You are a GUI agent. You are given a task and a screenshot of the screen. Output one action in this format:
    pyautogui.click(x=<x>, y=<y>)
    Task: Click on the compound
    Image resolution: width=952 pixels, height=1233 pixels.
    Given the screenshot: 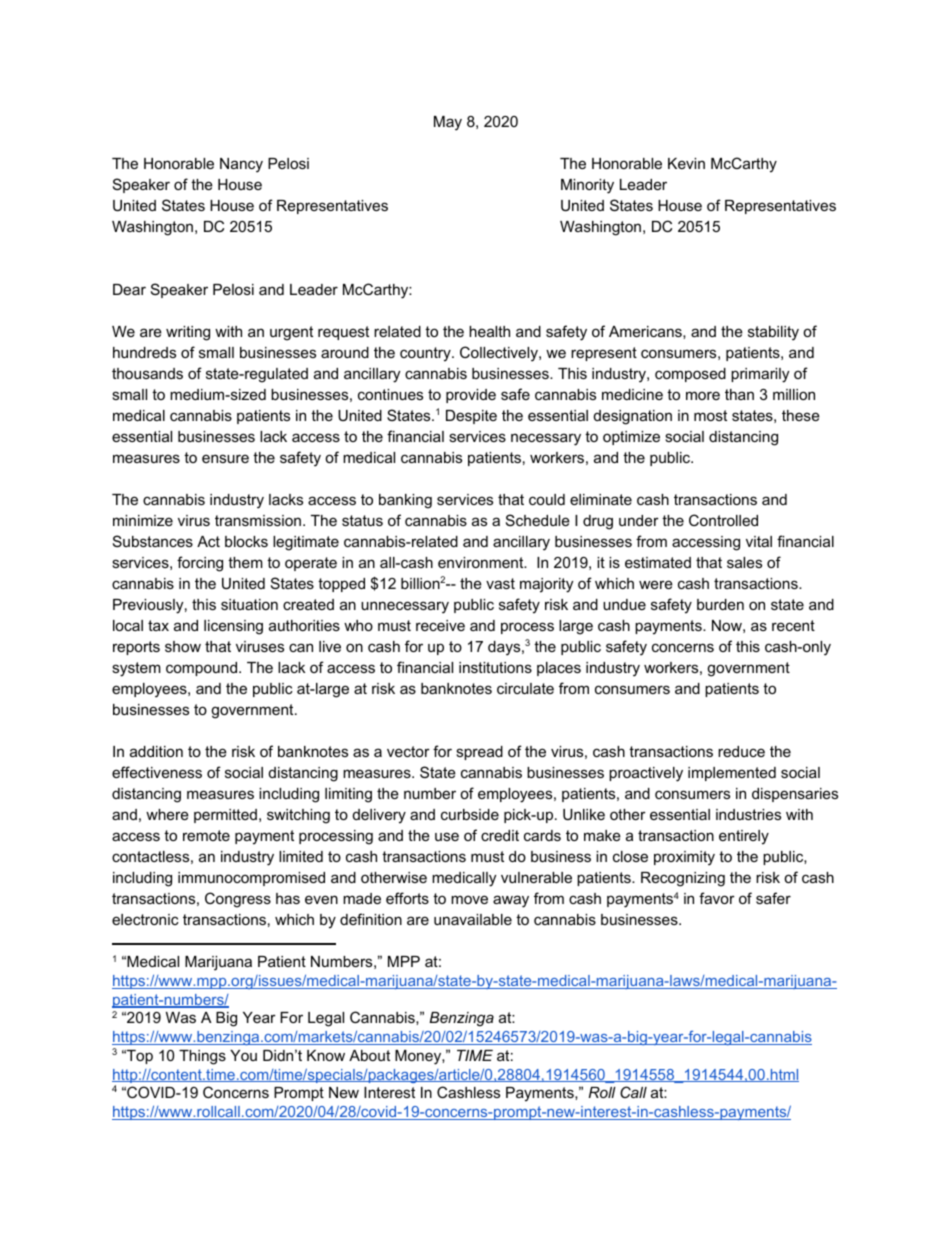 What is the action you would take?
    pyautogui.click(x=203, y=669)
